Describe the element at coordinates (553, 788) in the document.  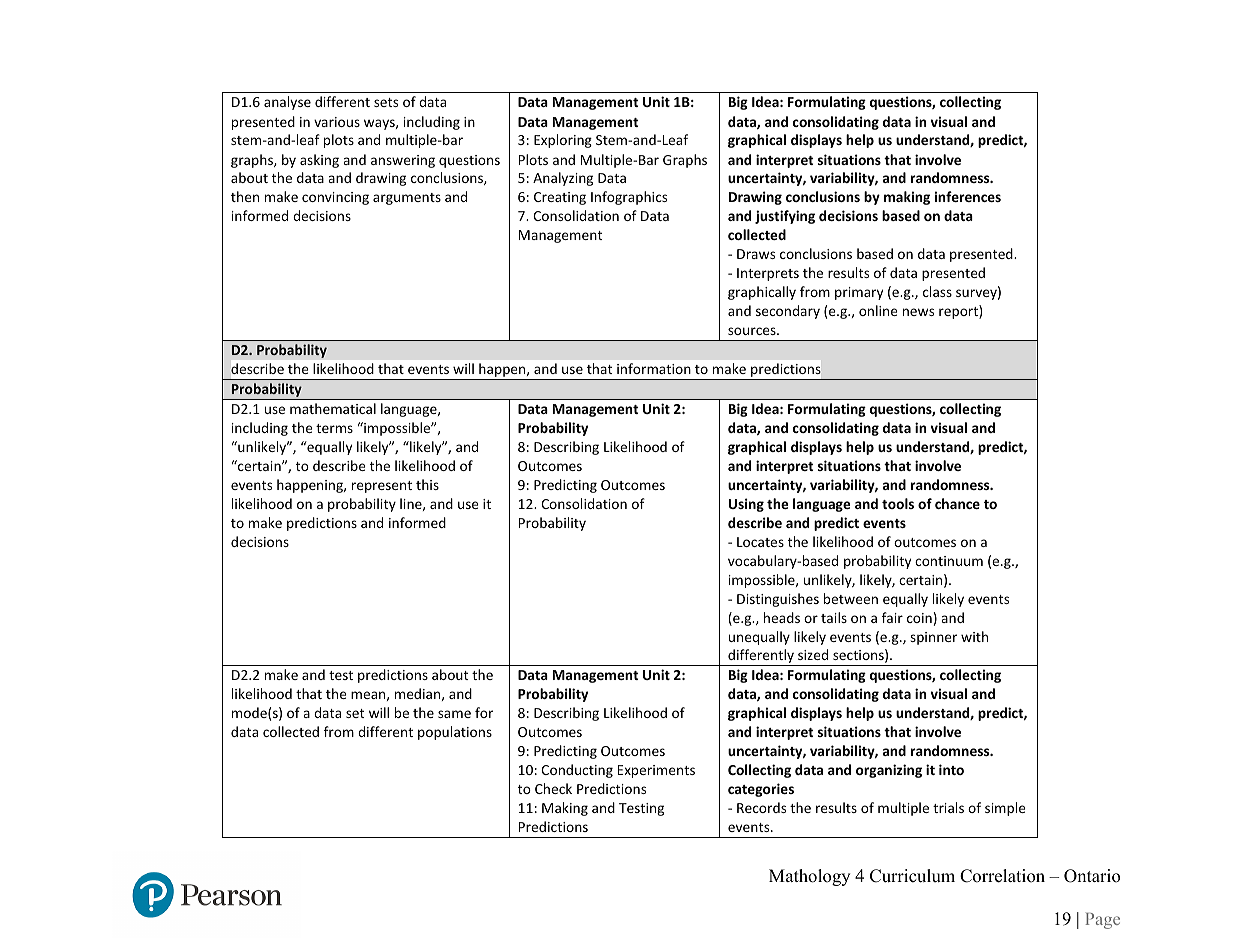
I see `Check` at that location.
